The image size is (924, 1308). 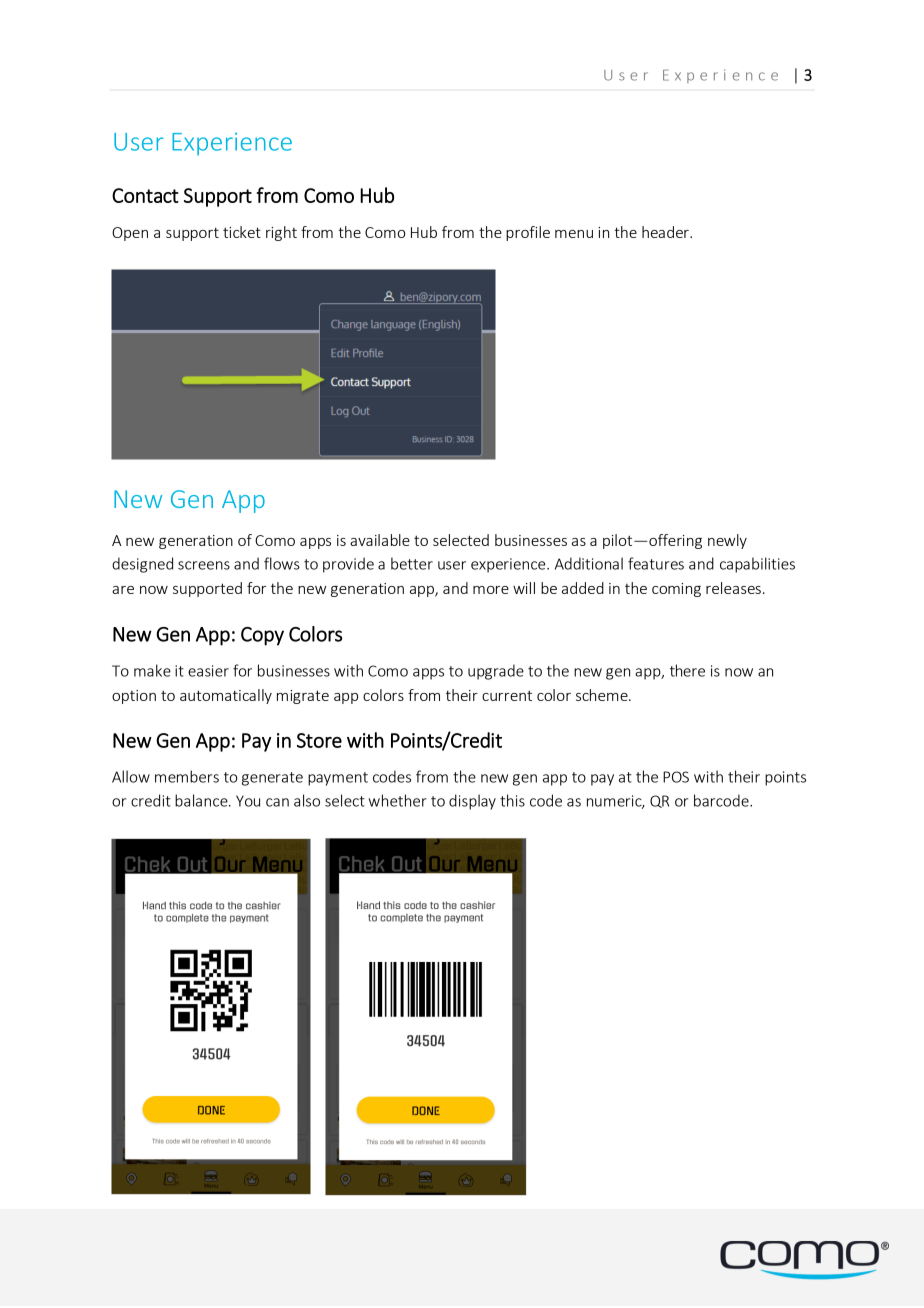 What do you see at coordinates (204, 565) in the document?
I see `screens` at bounding box center [204, 565].
